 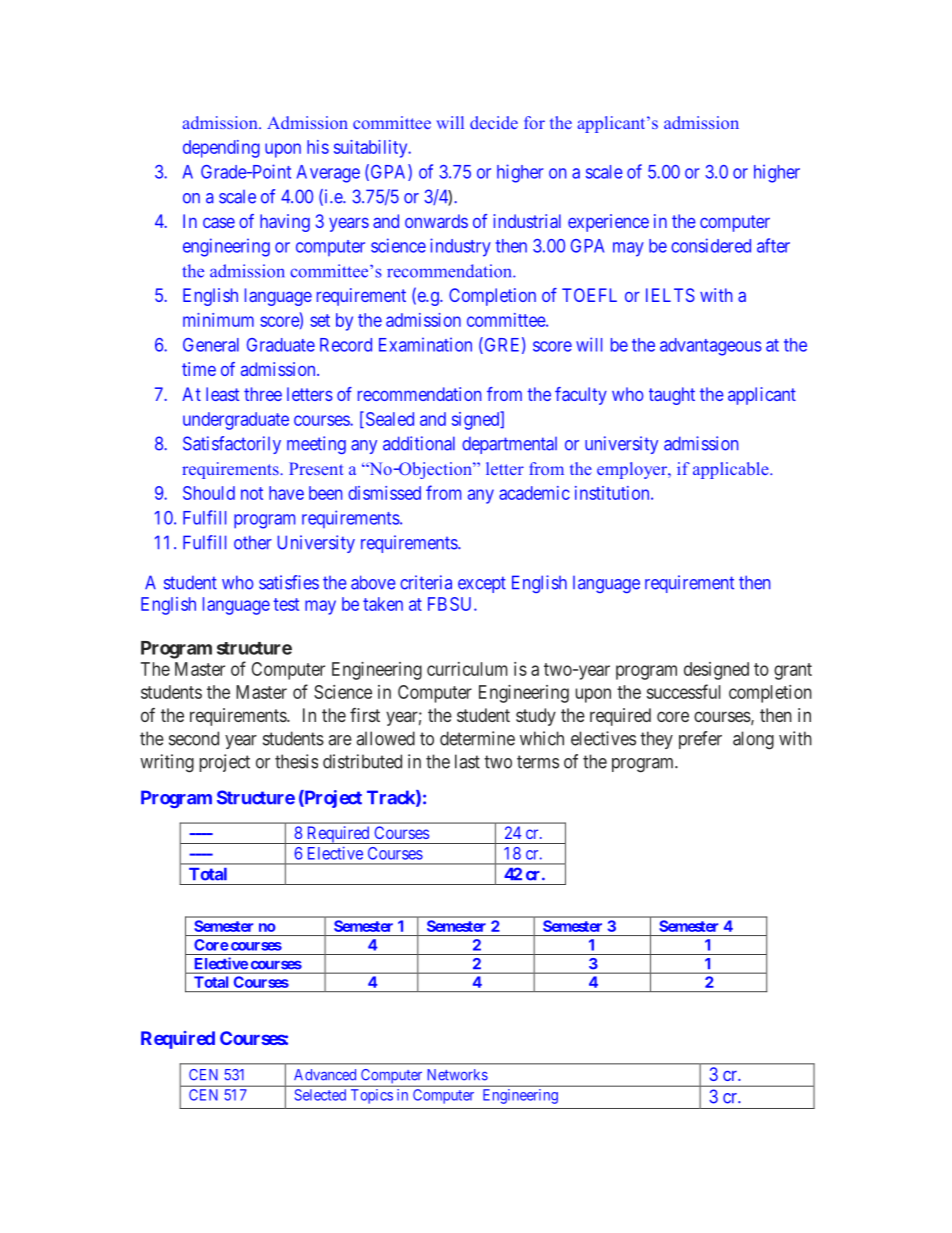 What do you see at coordinates (325, 1075) in the image?
I see `Advanced` at bounding box center [325, 1075].
